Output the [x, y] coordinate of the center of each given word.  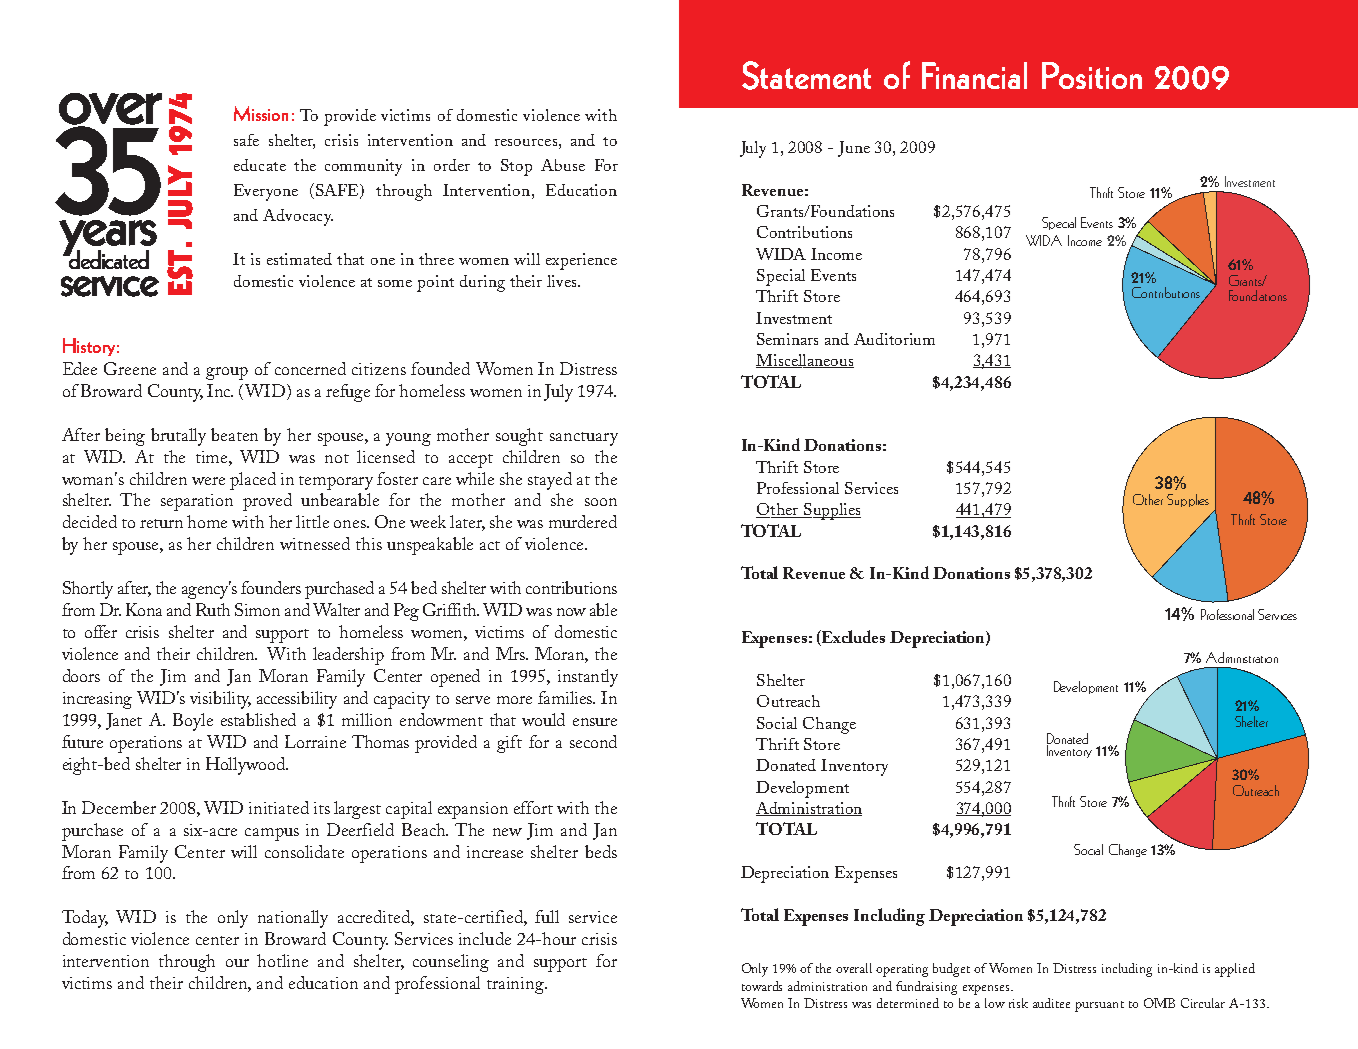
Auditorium [894, 339]
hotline [282, 960]
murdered [583, 521]
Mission [261, 113]
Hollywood [247, 766]
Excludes [852, 638]
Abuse [563, 165]
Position [1092, 75]
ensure [595, 722]
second [593, 741]
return [161, 523]
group [227, 373]
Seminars [787, 339]
